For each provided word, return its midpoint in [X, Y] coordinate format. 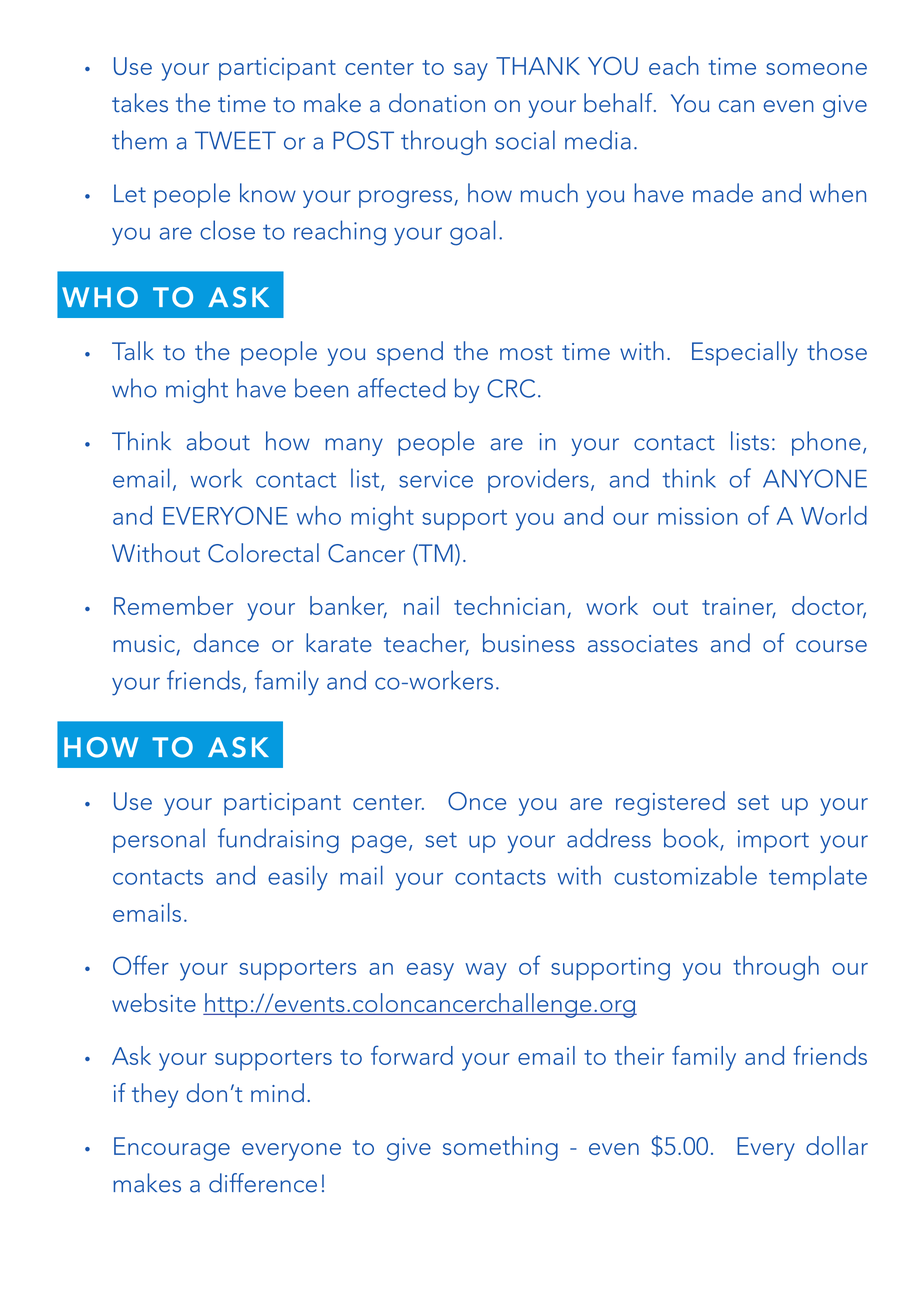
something [500, 1148]
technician [509, 605]
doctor [829, 607]
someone [816, 69]
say [471, 72]
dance [226, 643]
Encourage [172, 1149]
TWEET [235, 140]
